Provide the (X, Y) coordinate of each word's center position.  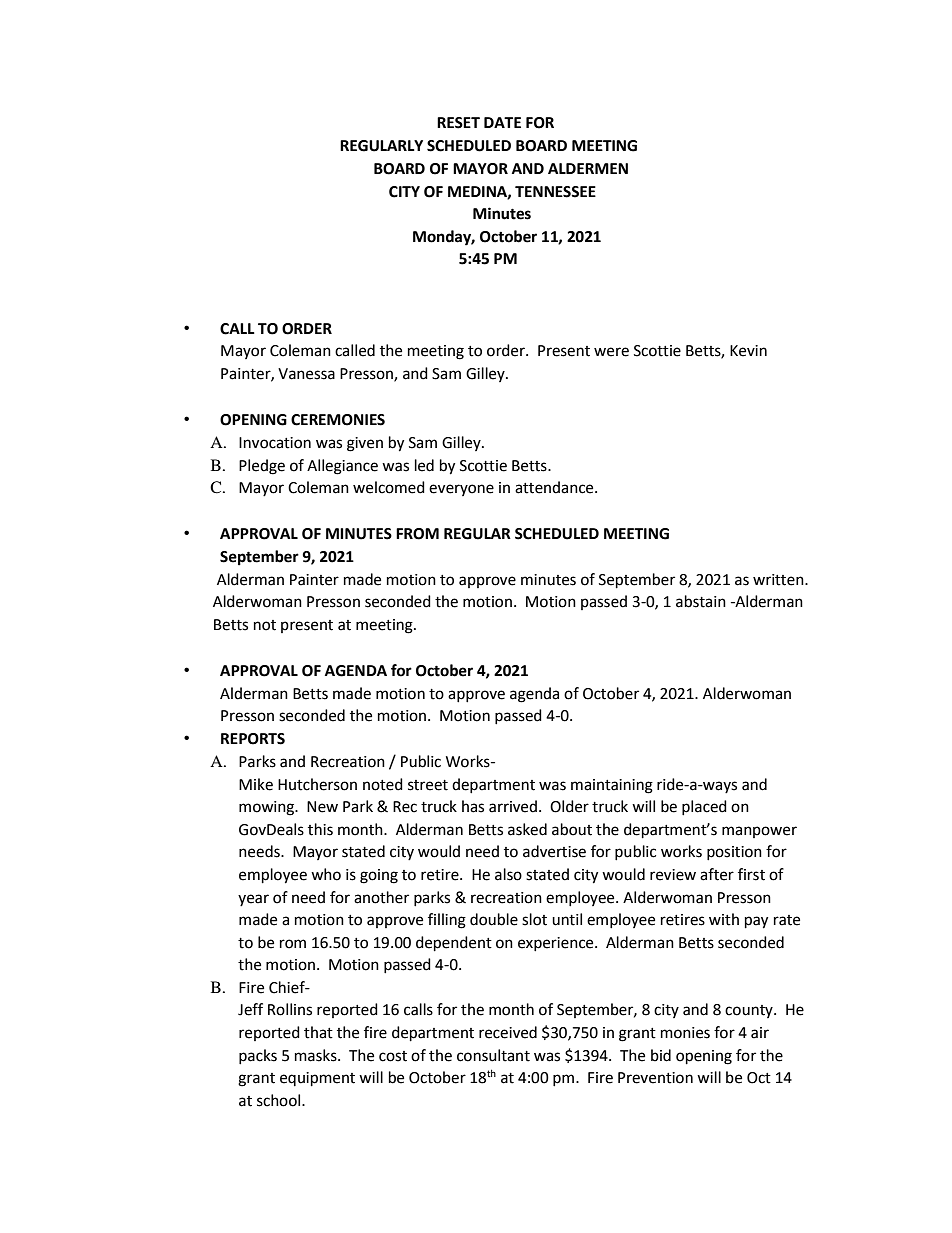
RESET (458, 123)
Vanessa (306, 374)
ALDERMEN (588, 168)
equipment (317, 1079)
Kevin (748, 351)
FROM (417, 534)
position (734, 853)
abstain (701, 601)
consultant (493, 1055)
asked (527, 829)
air (760, 1033)
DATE (502, 122)
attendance (555, 487)
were (611, 352)
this (320, 829)
